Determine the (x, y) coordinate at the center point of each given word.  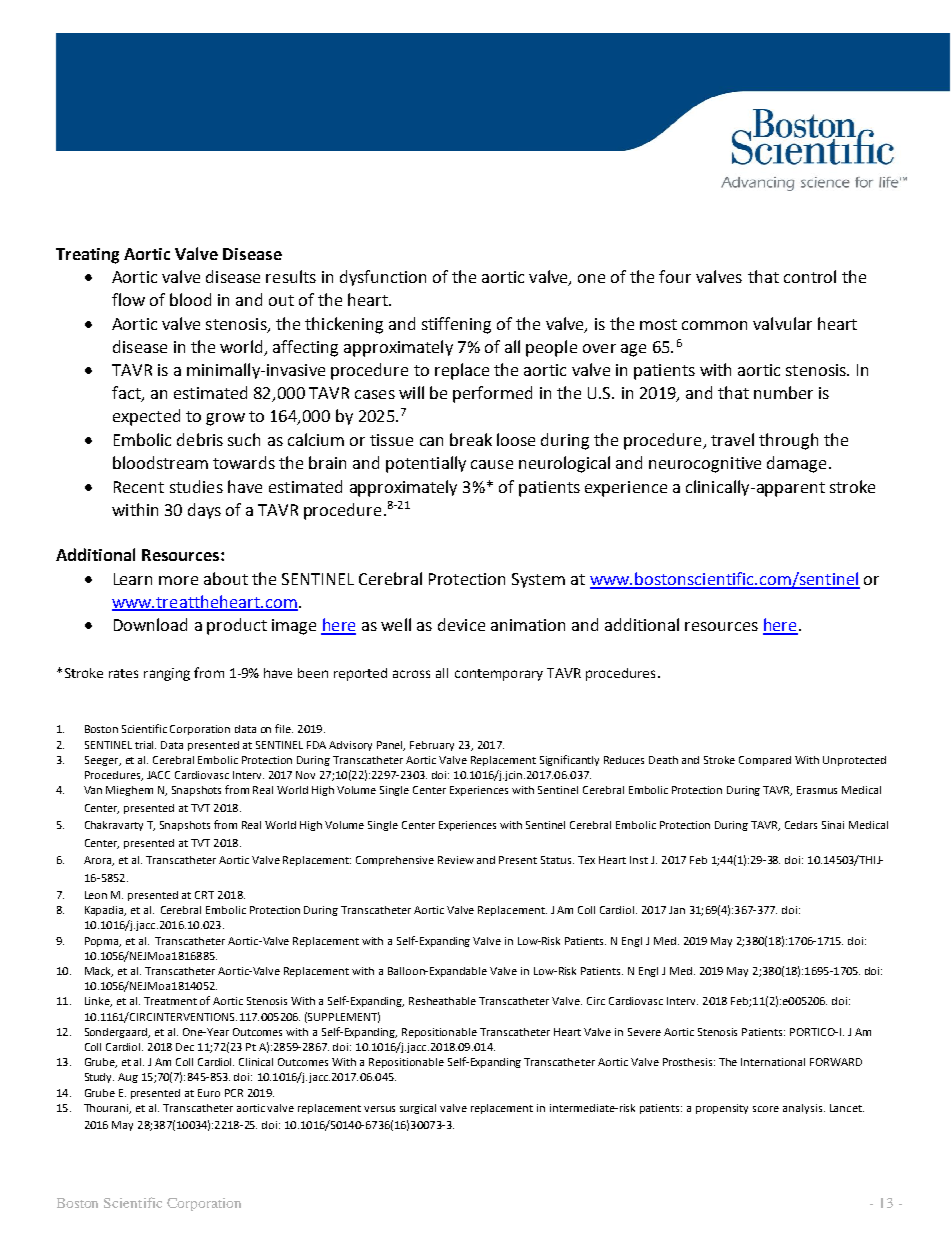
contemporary (499, 675)
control (810, 276)
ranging (167, 674)
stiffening (456, 325)
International (773, 1062)
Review (456, 860)
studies (196, 486)
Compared (765, 761)
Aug (128, 1078)
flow (128, 299)
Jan (677, 910)
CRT (204, 895)
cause (492, 464)
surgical (418, 1109)
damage (796, 464)
